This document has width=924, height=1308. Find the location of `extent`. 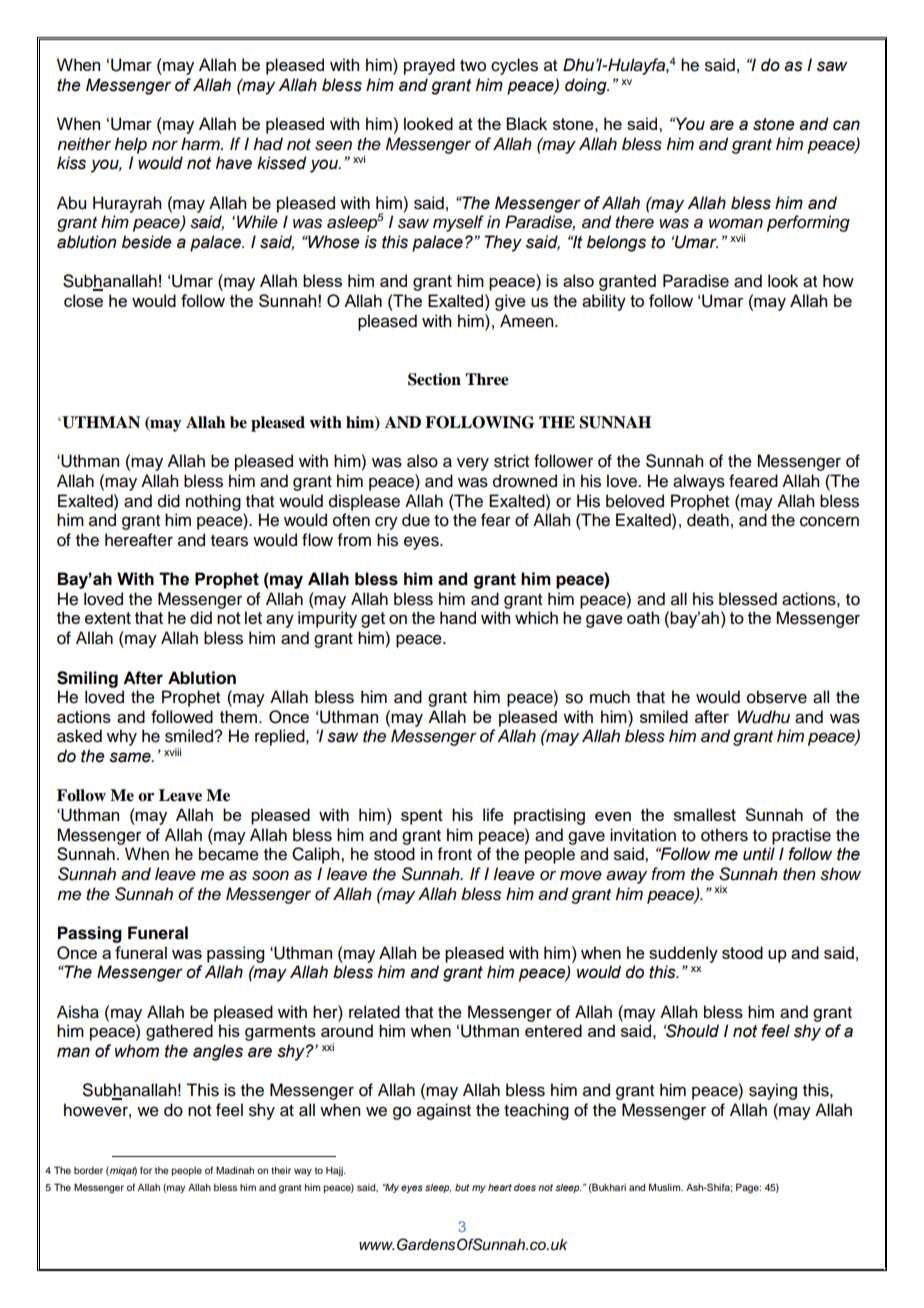

extent is located at coordinates (108, 618).
